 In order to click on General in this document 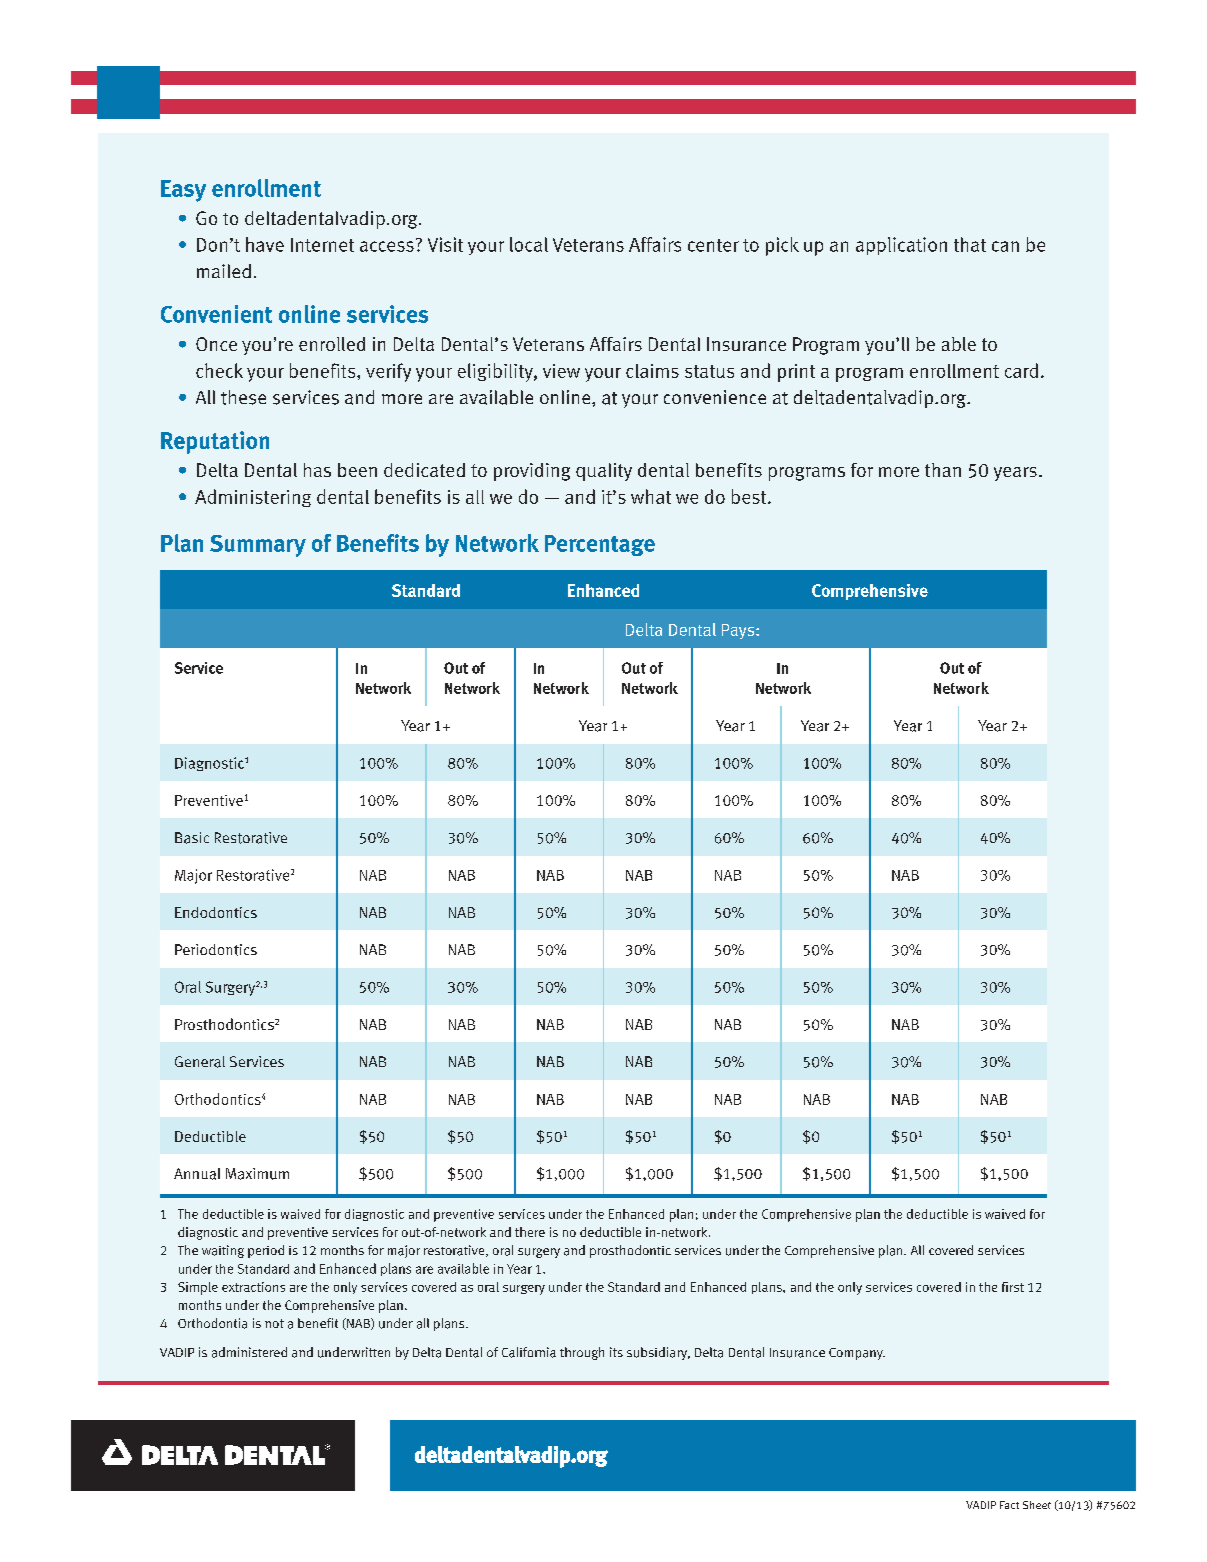, I will do `click(200, 1062)`.
